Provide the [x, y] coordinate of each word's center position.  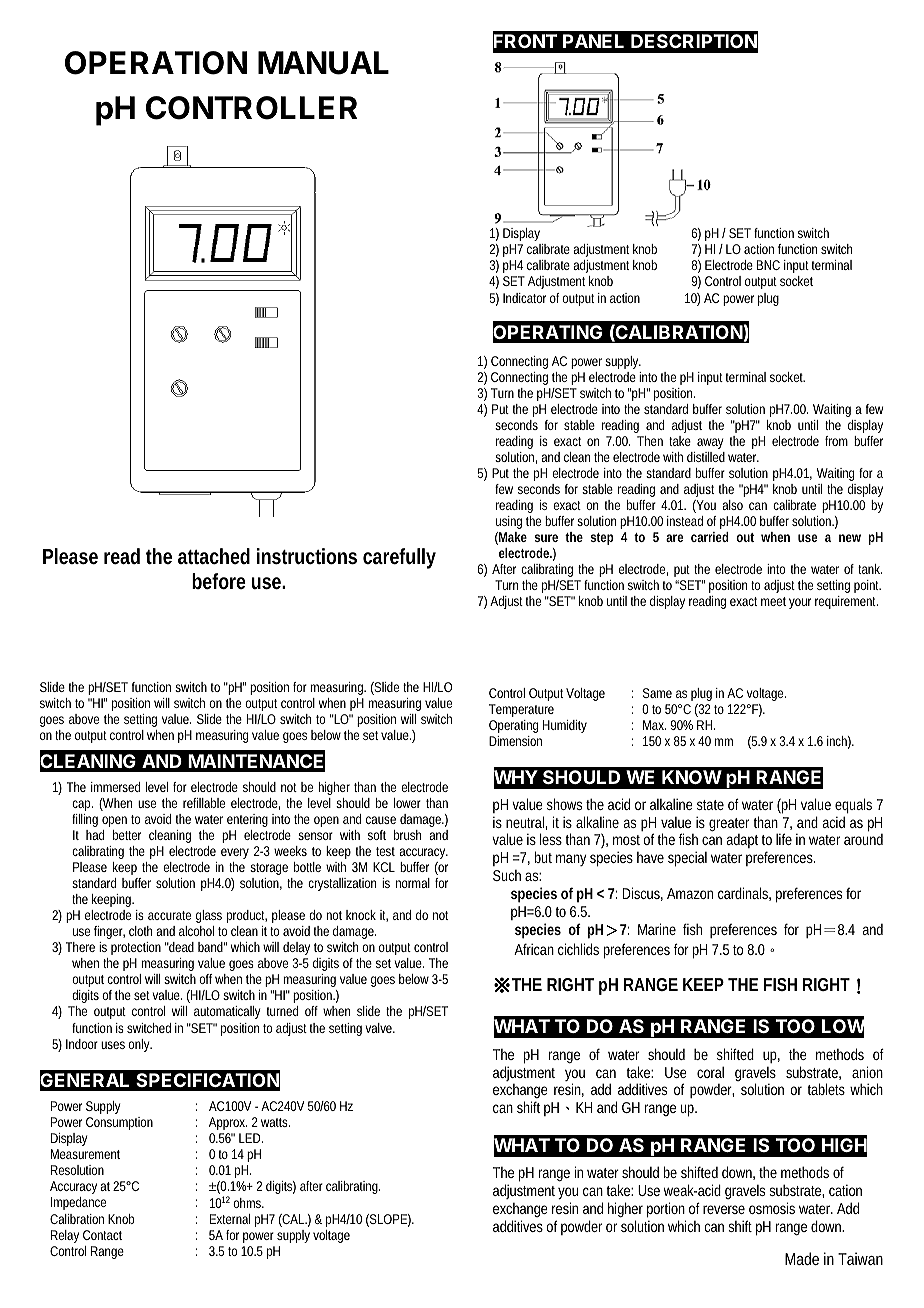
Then [650, 441]
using [509, 522]
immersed [115, 787]
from [836, 441]
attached [214, 556]
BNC [768, 265]
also [732, 505]
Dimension [515, 741]
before [219, 581]
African [534, 949]
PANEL [593, 41]
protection [136, 948]
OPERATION [156, 63]
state [710, 805]
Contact [102, 1235]
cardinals [744, 894]
